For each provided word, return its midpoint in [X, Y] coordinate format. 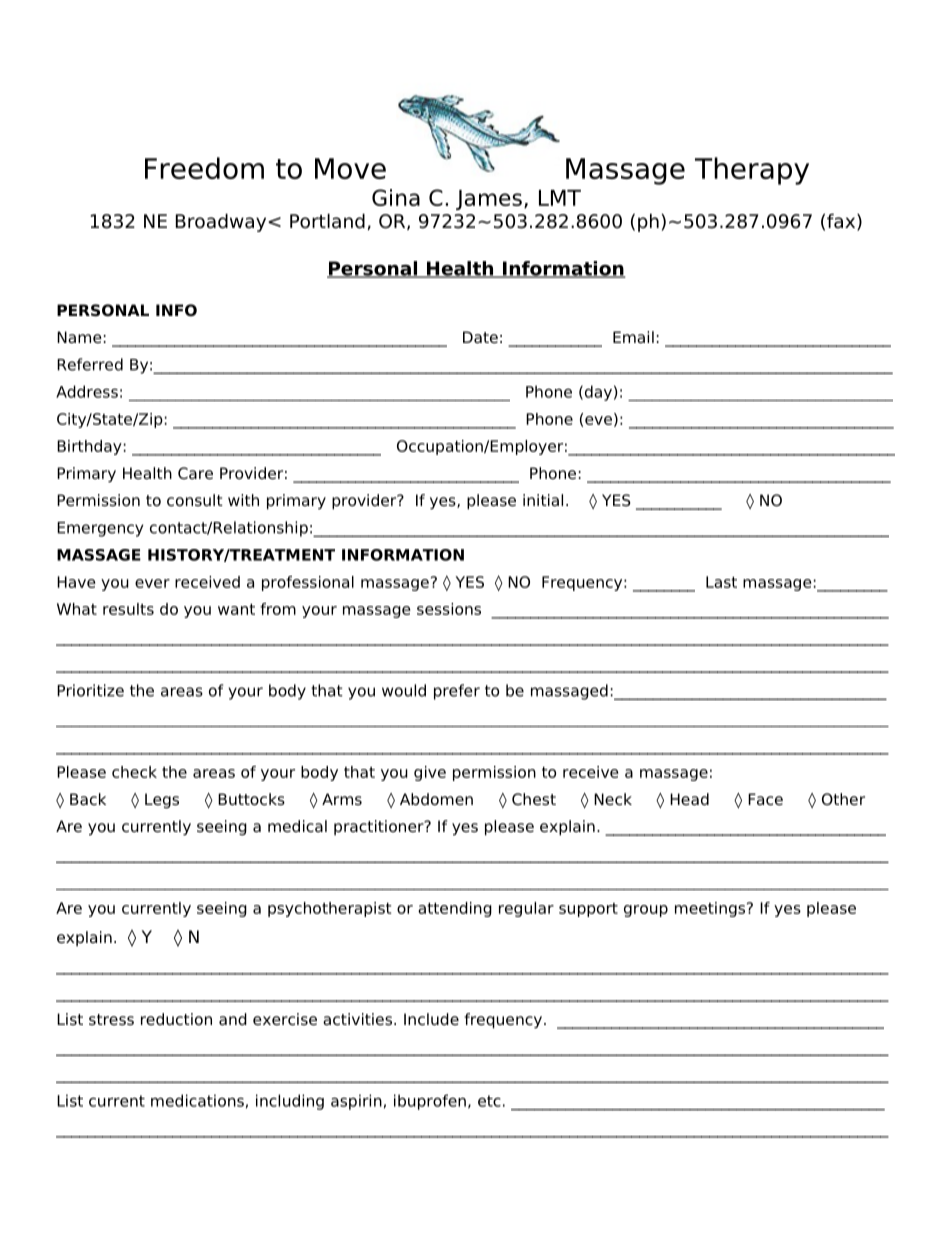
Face [765, 799]
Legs [162, 801]
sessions [449, 609]
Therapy [752, 171]
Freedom [204, 168]
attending [455, 909]
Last [721, 582]
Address [87, 391]
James [489, 200]
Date [480, 337]
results [128, 609]
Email [633, 337]
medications [197, 1100]
